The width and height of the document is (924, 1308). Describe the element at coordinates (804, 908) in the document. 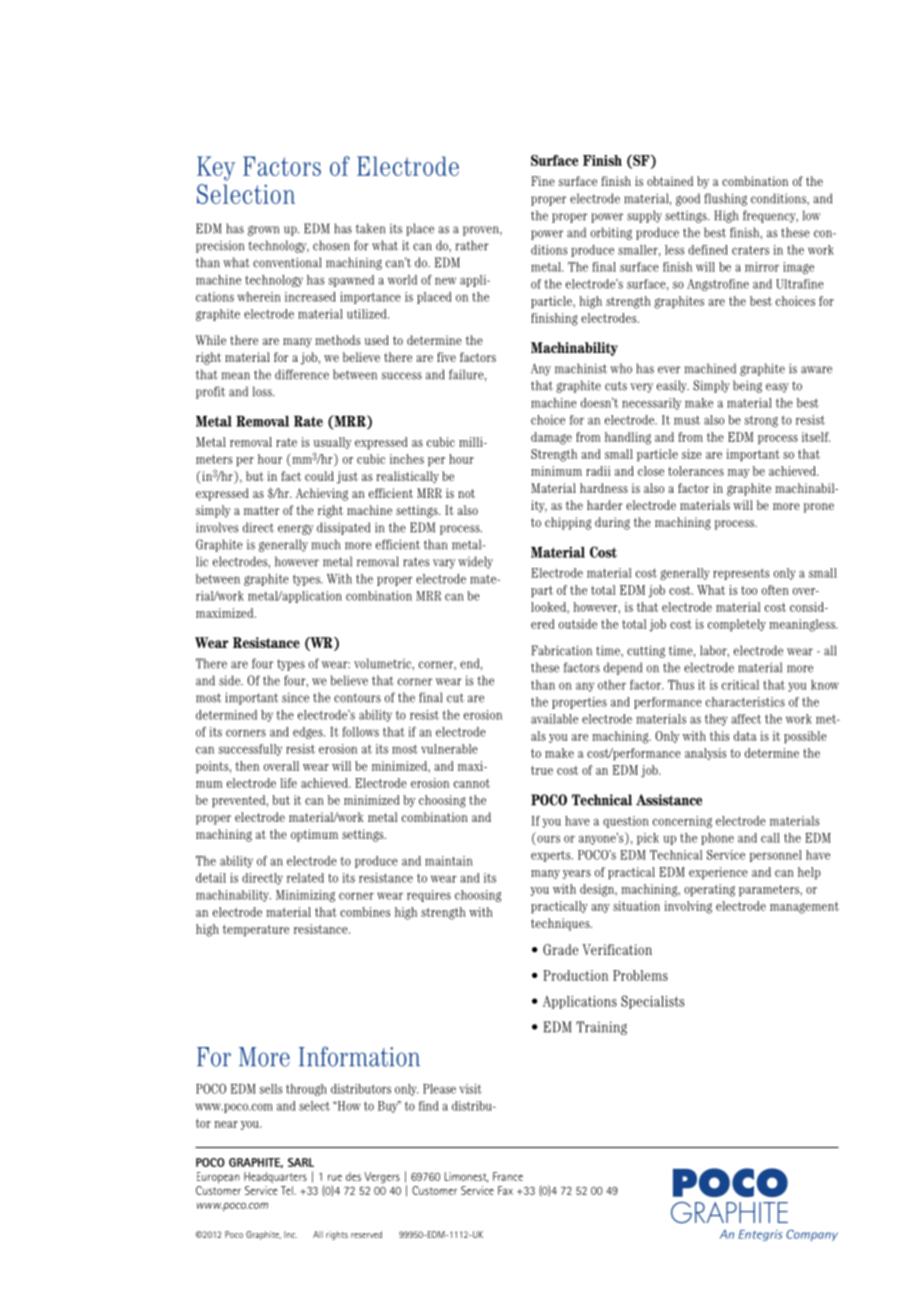

I see `management` at that location.
